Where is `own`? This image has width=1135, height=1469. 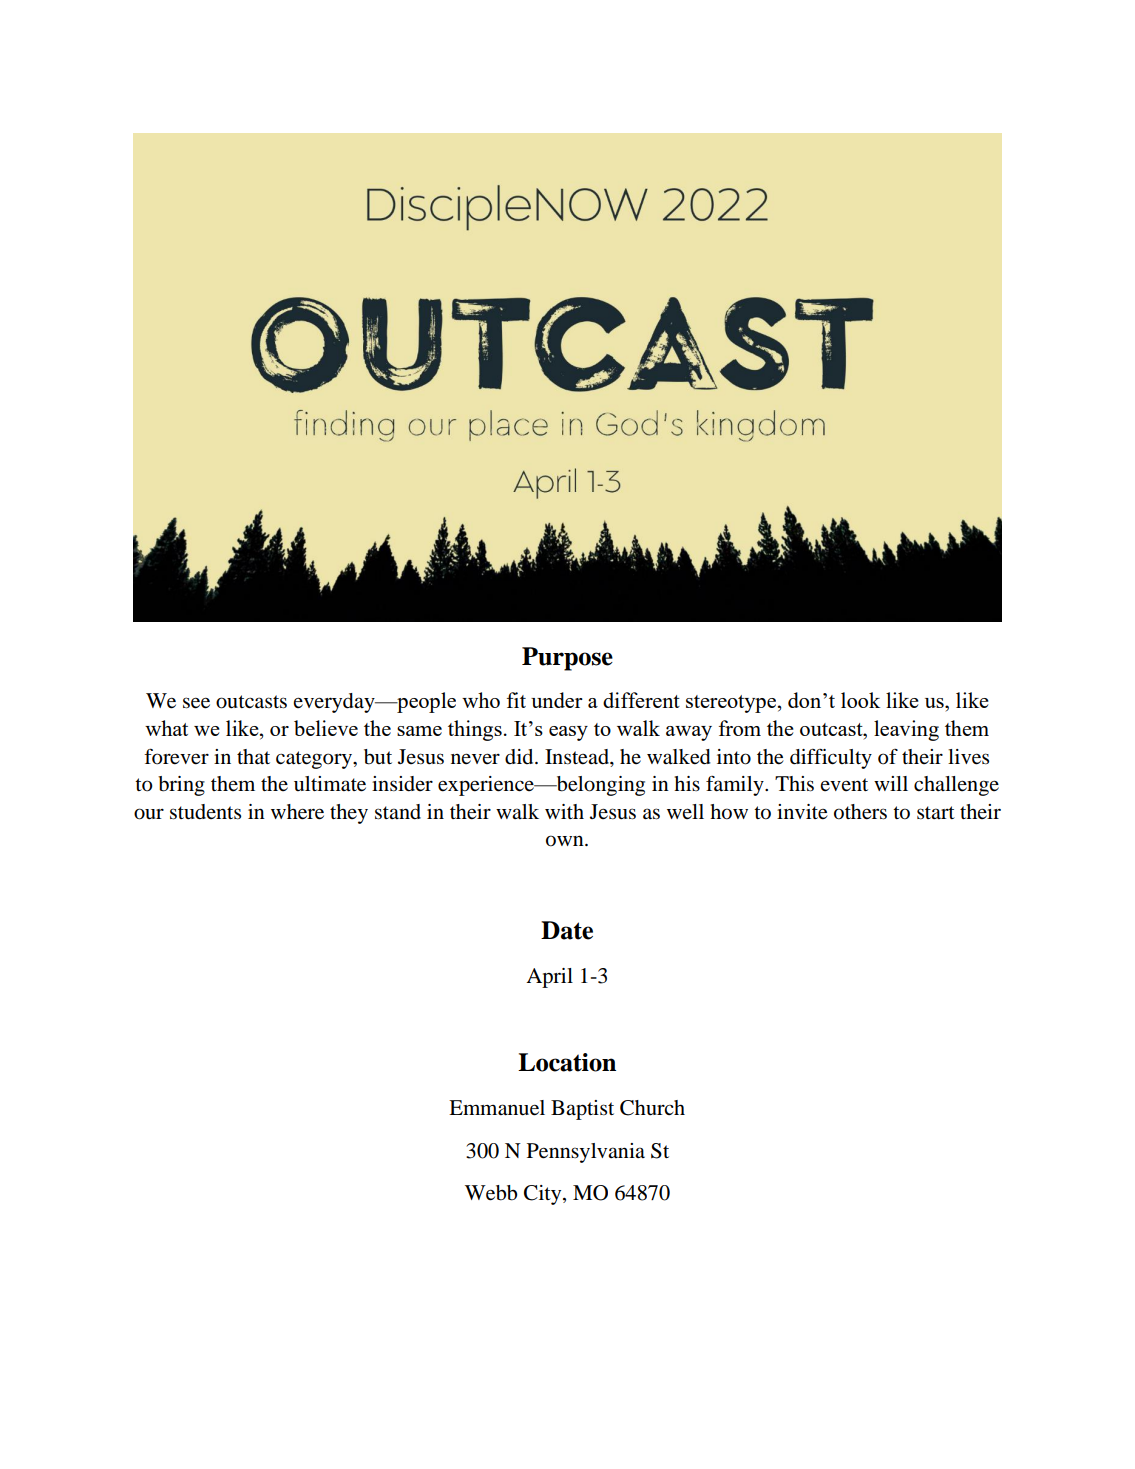 own is located at coordinates (566, 841).
